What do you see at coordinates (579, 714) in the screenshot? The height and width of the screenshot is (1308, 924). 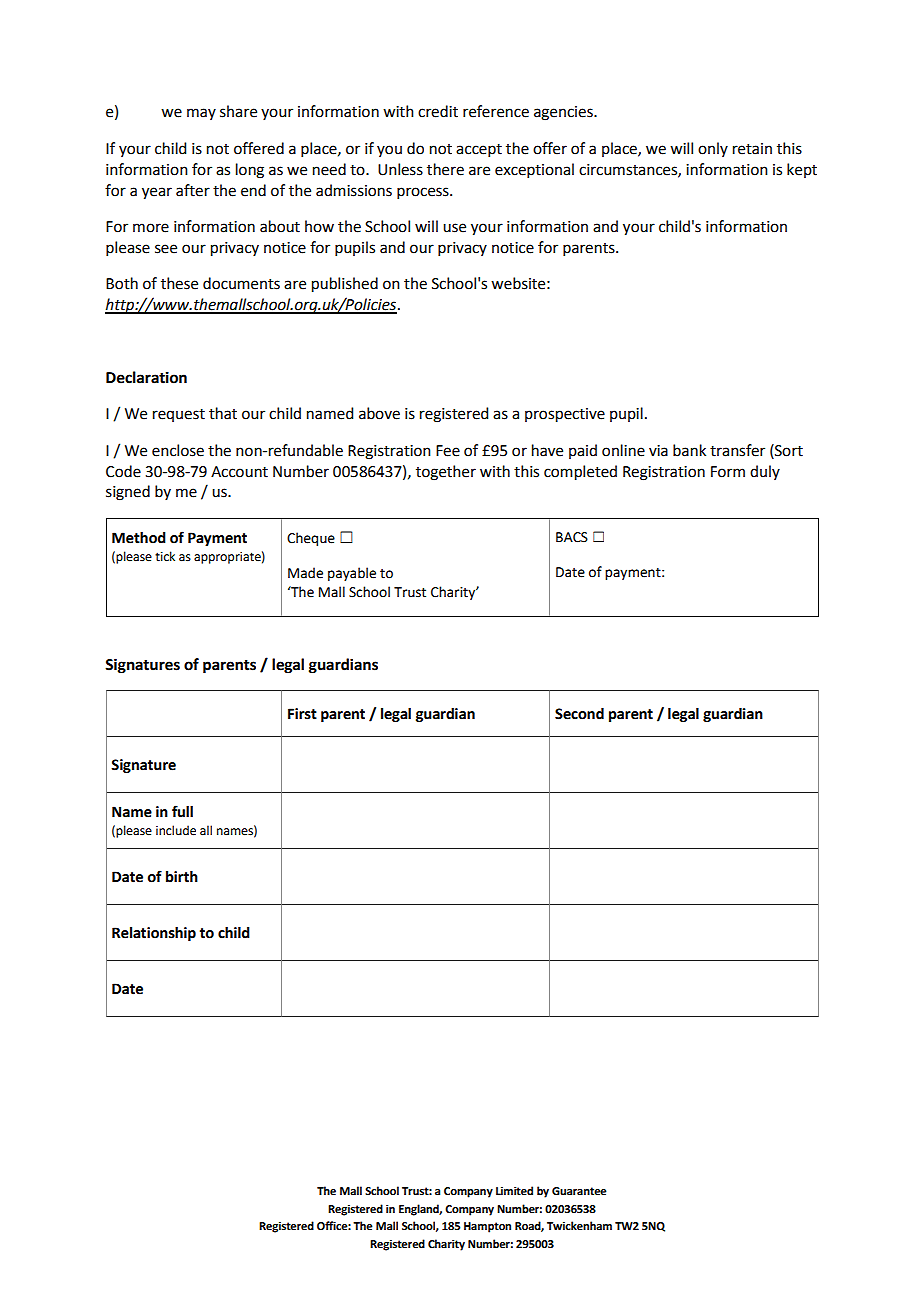 I see `Second` at bounding box center [579, 714].
